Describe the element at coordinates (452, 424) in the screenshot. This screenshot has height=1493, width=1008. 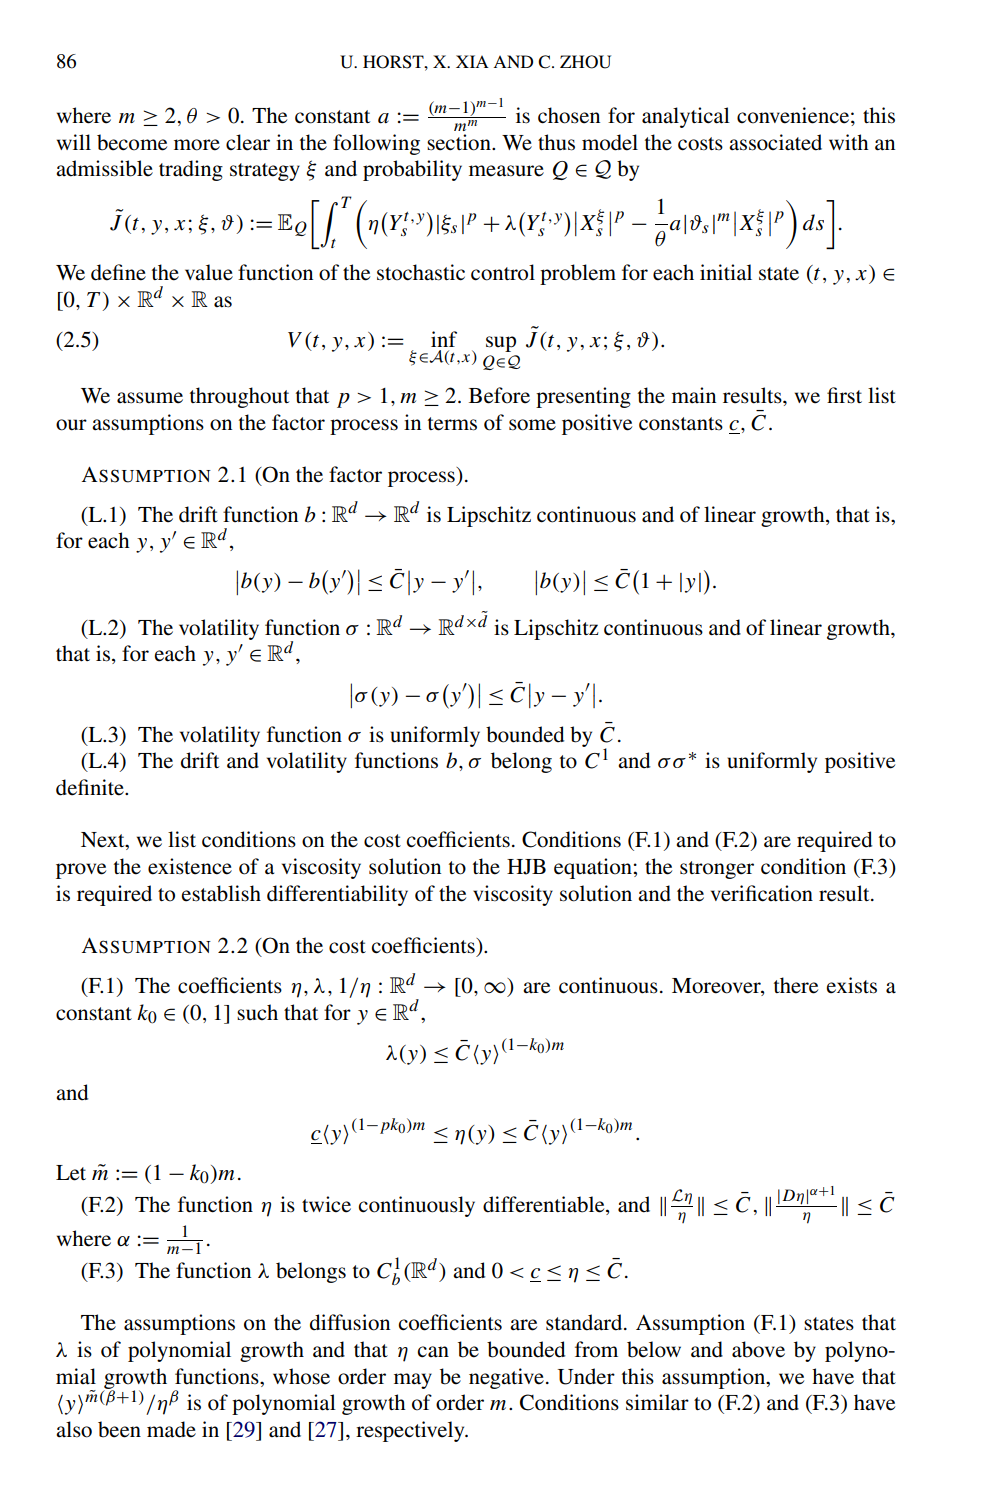
I see `terms` at that location.
